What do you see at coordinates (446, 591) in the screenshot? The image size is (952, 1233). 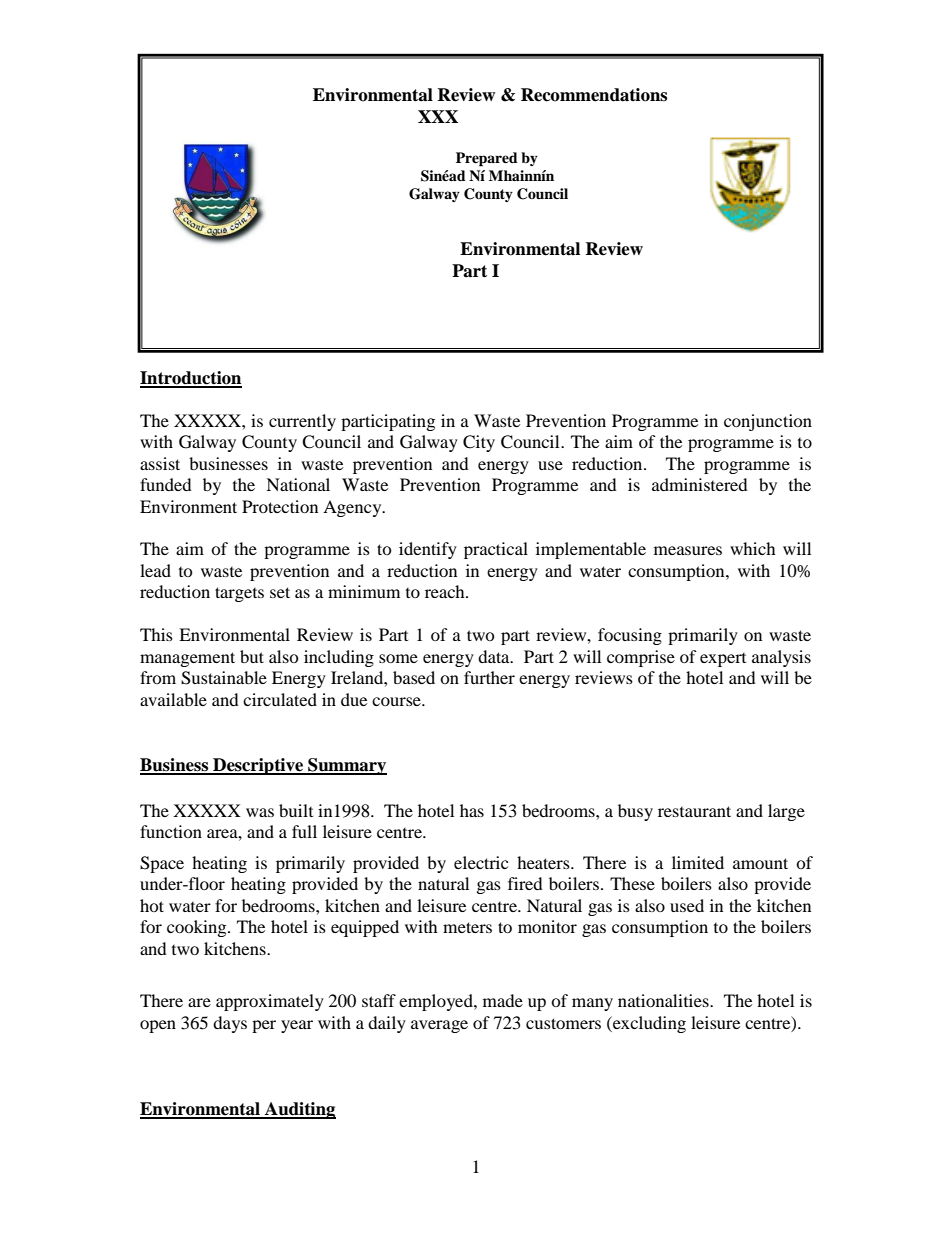 I see `reach` at bounding box center [446, 591].
